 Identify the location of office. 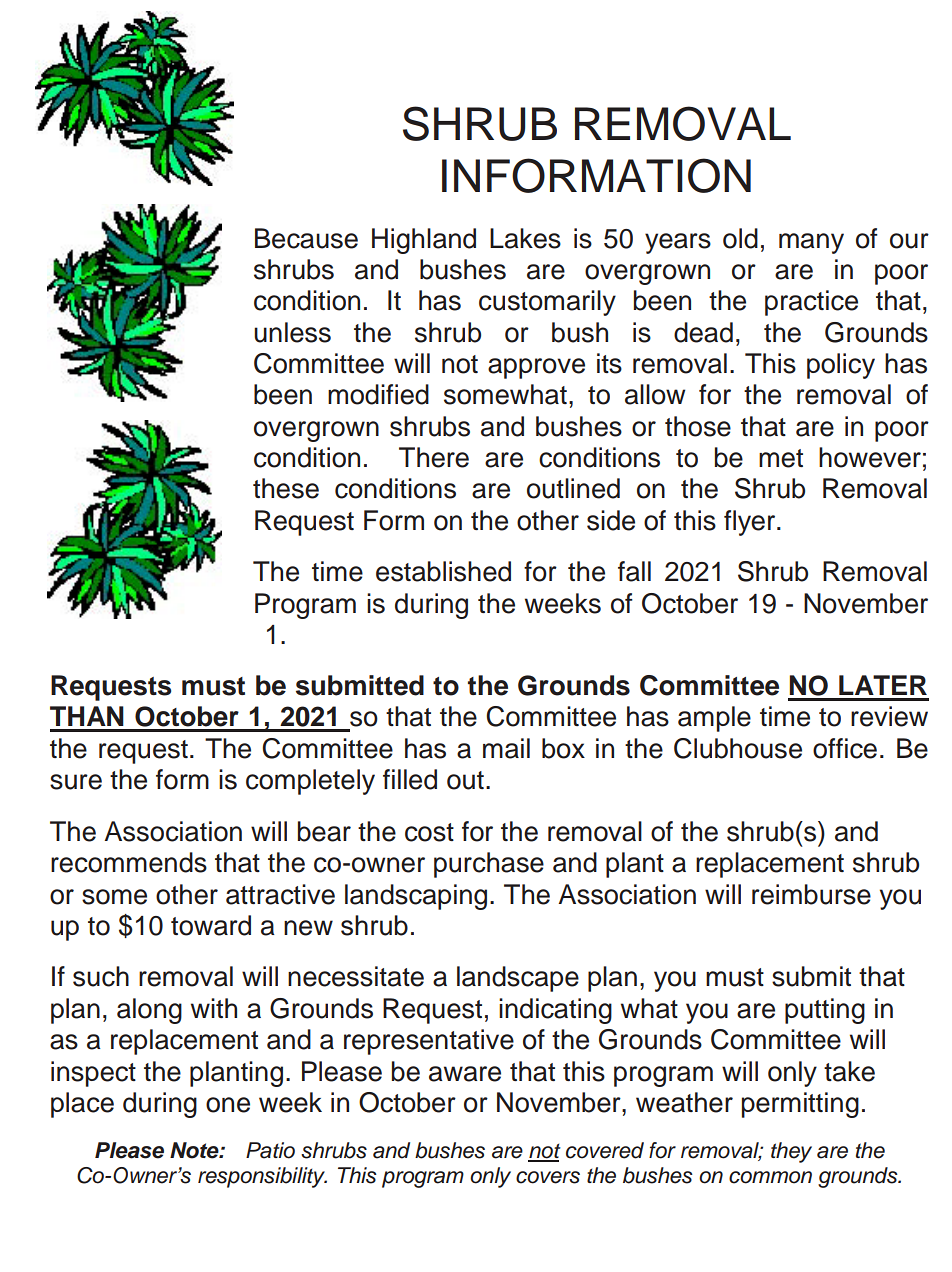
(845, 748).
